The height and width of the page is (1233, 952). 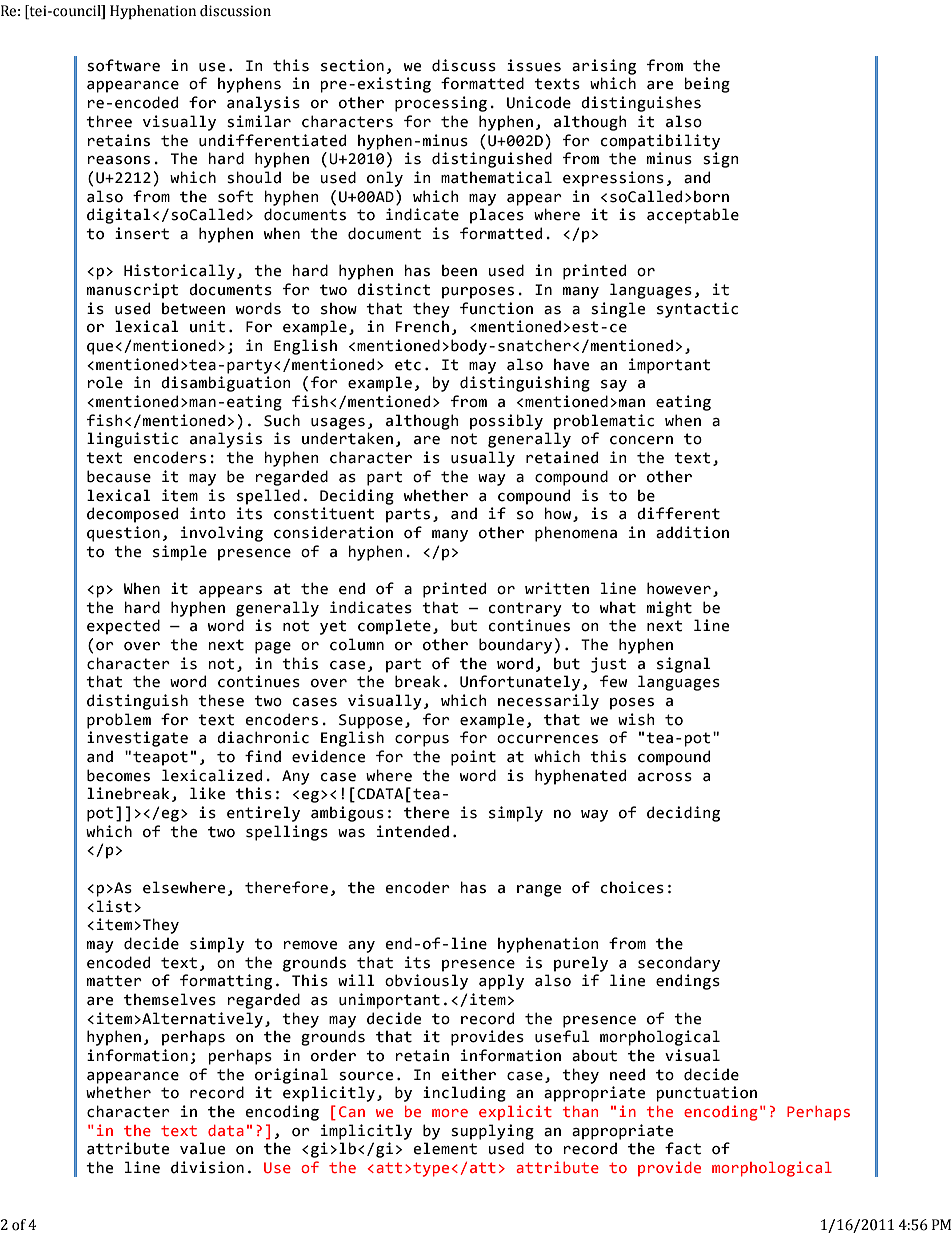 What do you see at coordinates (366, 1132) in the page?
I see `implicitly` at bounding box center [366, 1132].
